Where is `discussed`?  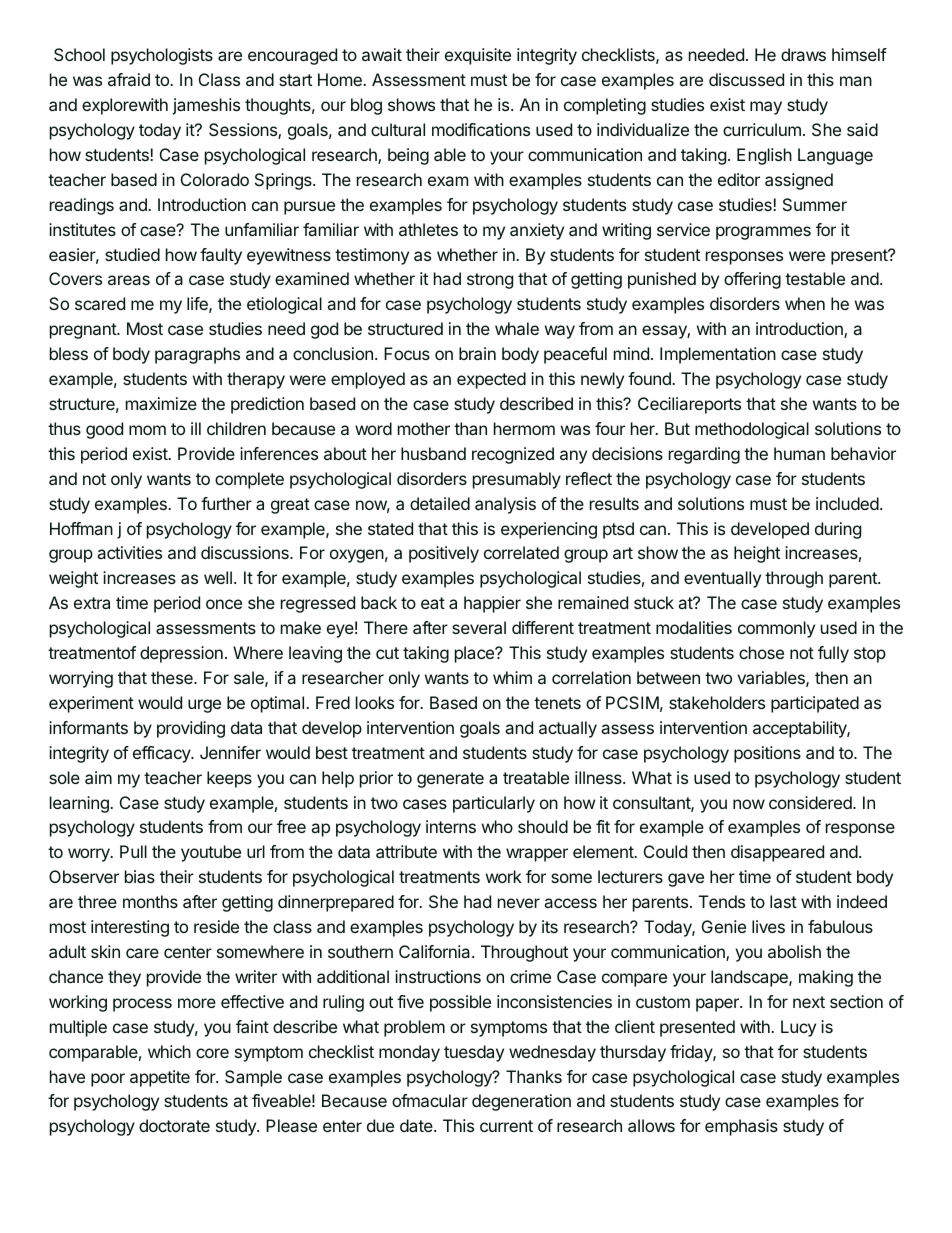 discussed is located at coordinates (746, 79).
